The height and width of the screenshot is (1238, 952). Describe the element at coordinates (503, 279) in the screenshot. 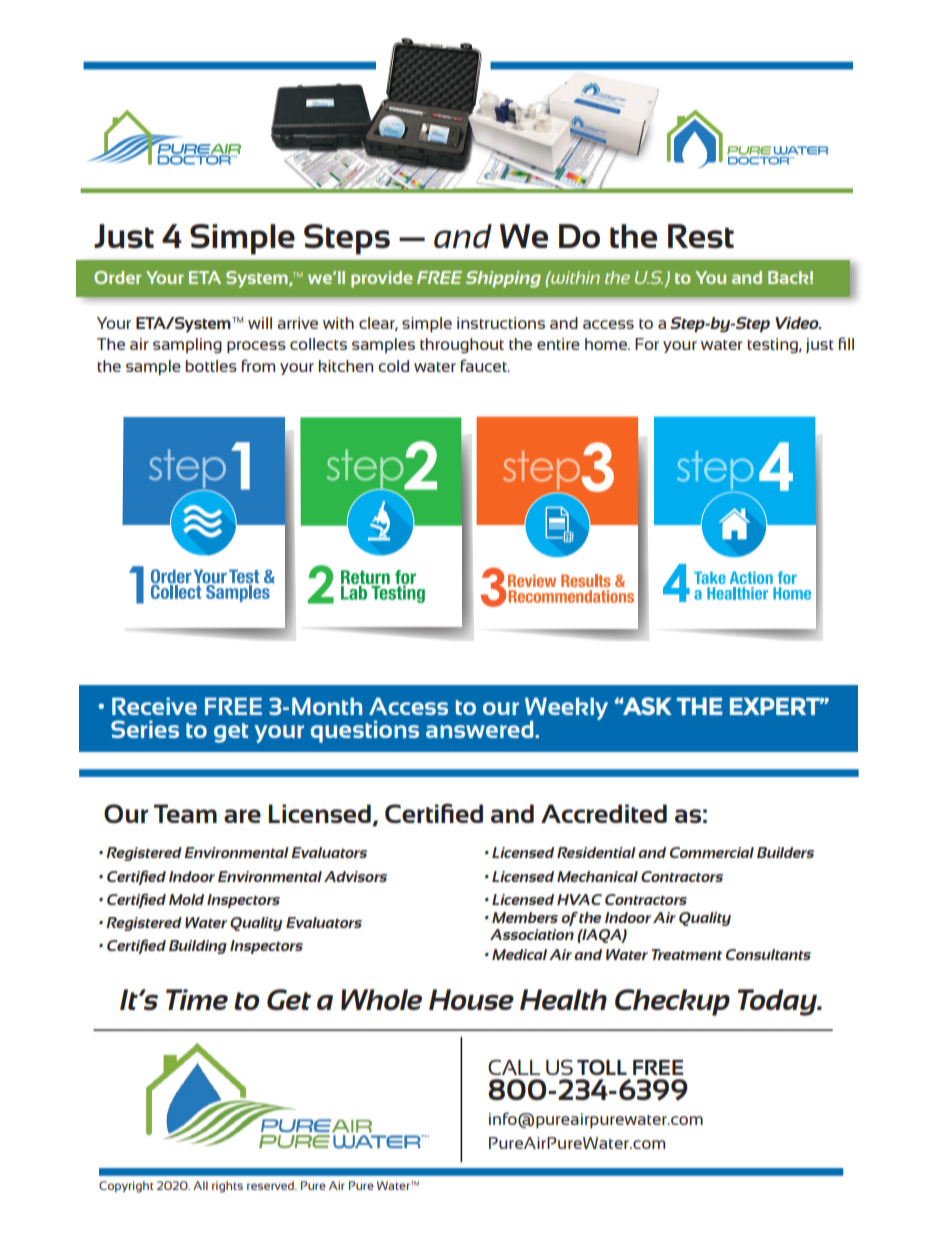

I see `Shipping` at that location.
